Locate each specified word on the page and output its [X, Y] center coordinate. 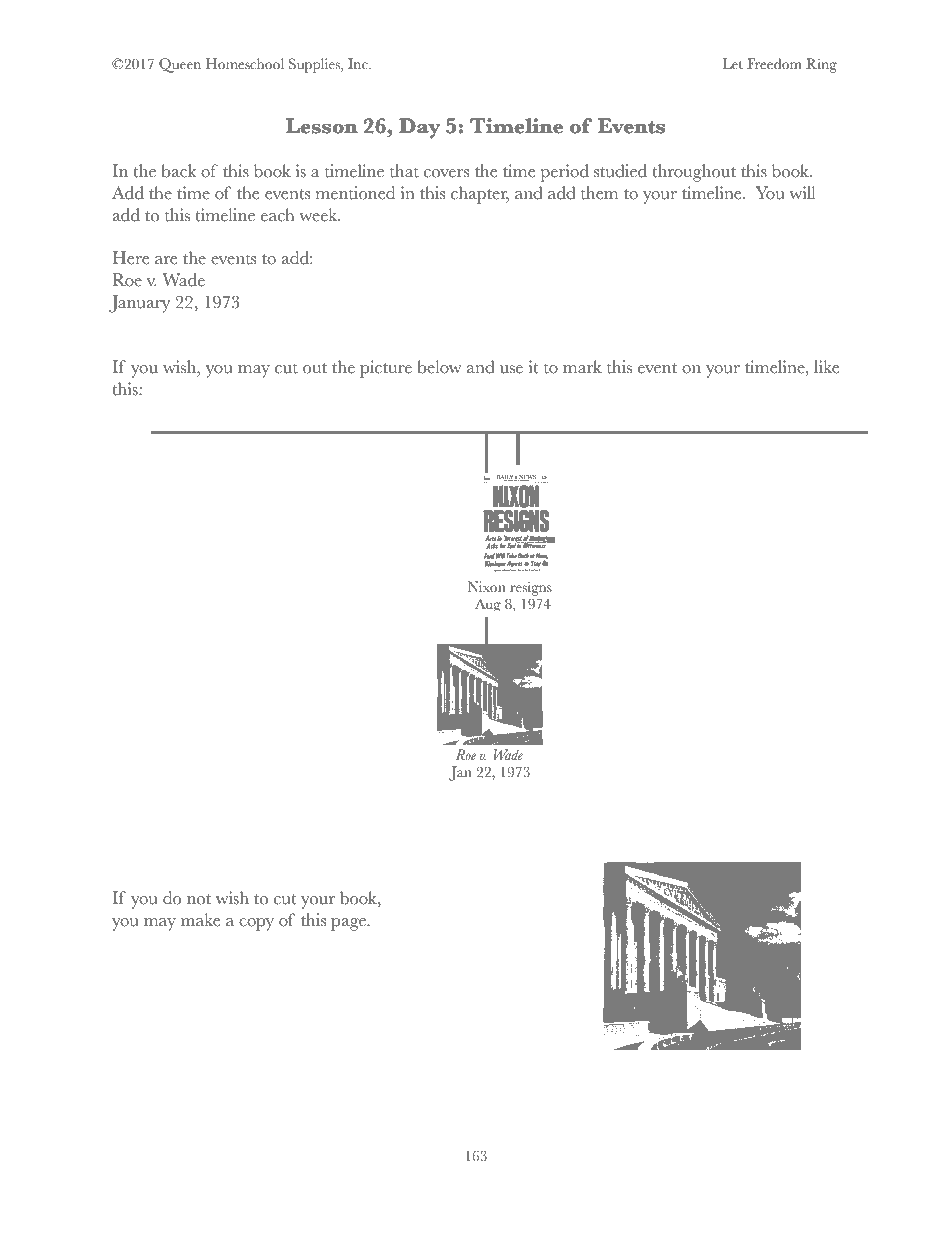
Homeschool [245, 64]
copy [256, 924]
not [199, 899]
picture [386, 369]
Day [419, 128]
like [826, 367]
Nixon [487, 587]
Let [733, 64]
